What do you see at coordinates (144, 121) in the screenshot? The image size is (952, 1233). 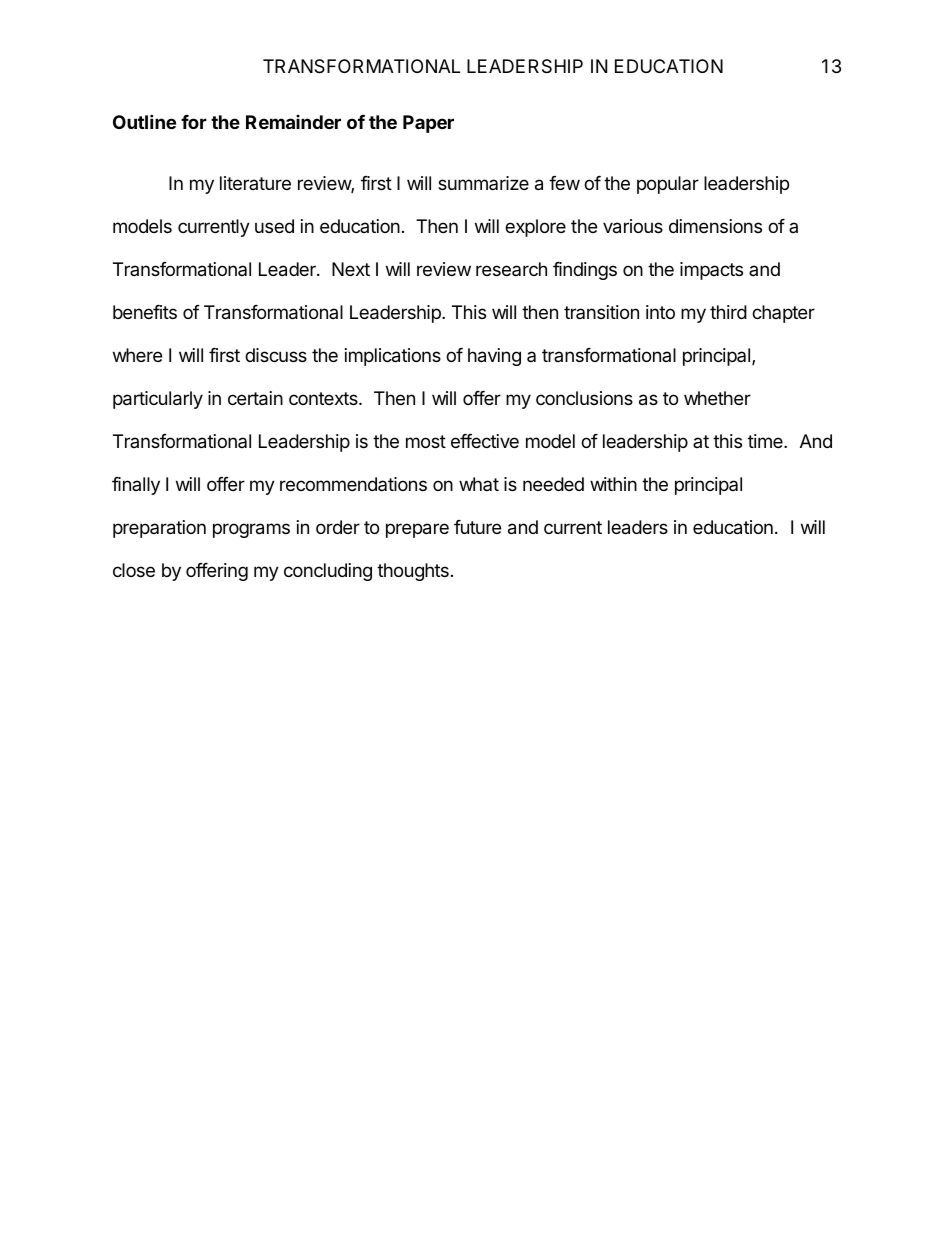 I see `Outline` at bounding box center [144, 121].
